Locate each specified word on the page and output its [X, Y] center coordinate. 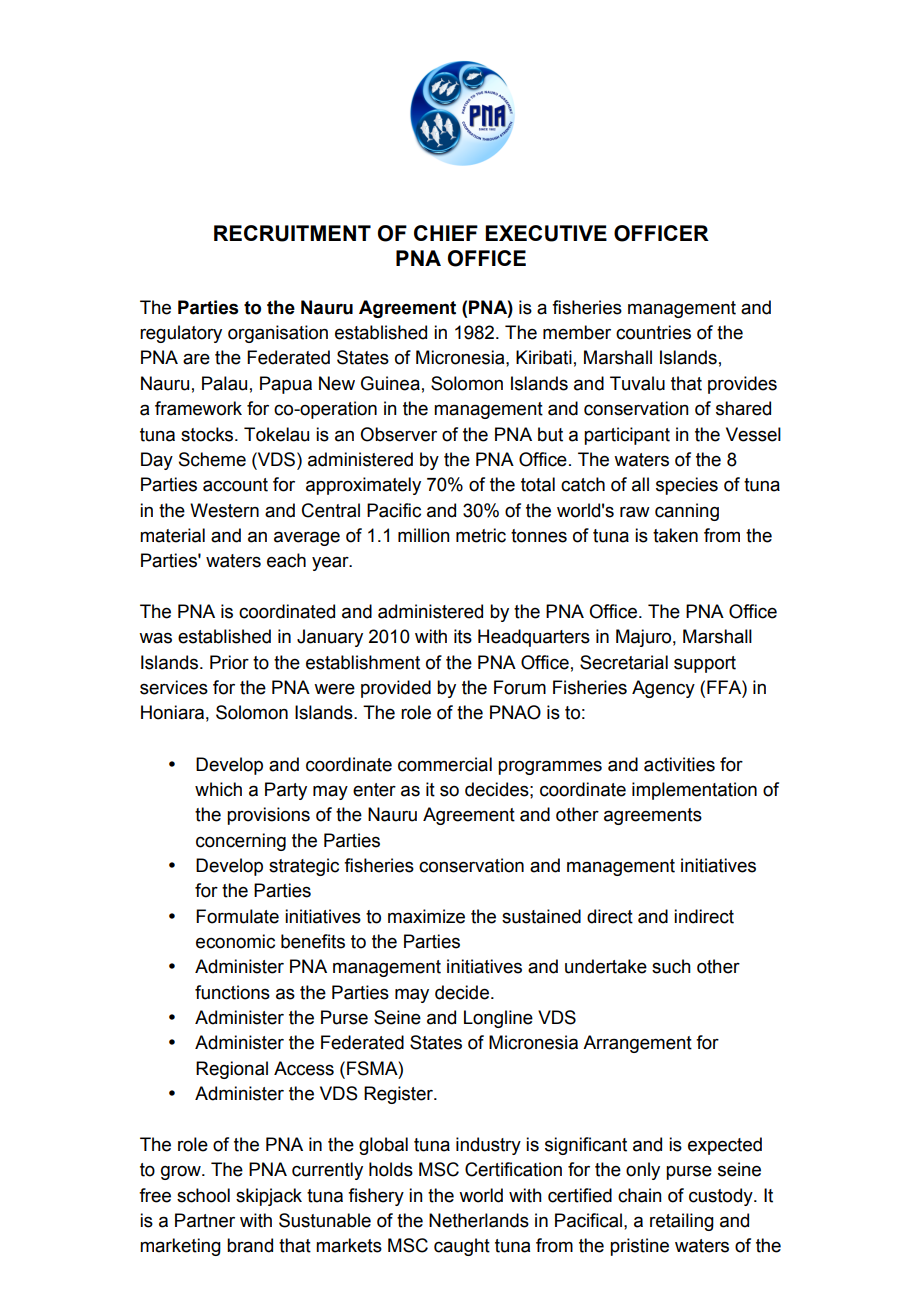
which [218, 789]
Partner [205, 1220]
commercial [445, 764]
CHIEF [446, 233]
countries [653, 332]
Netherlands [479, 1220]
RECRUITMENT [292, 233]
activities [679, 764]
